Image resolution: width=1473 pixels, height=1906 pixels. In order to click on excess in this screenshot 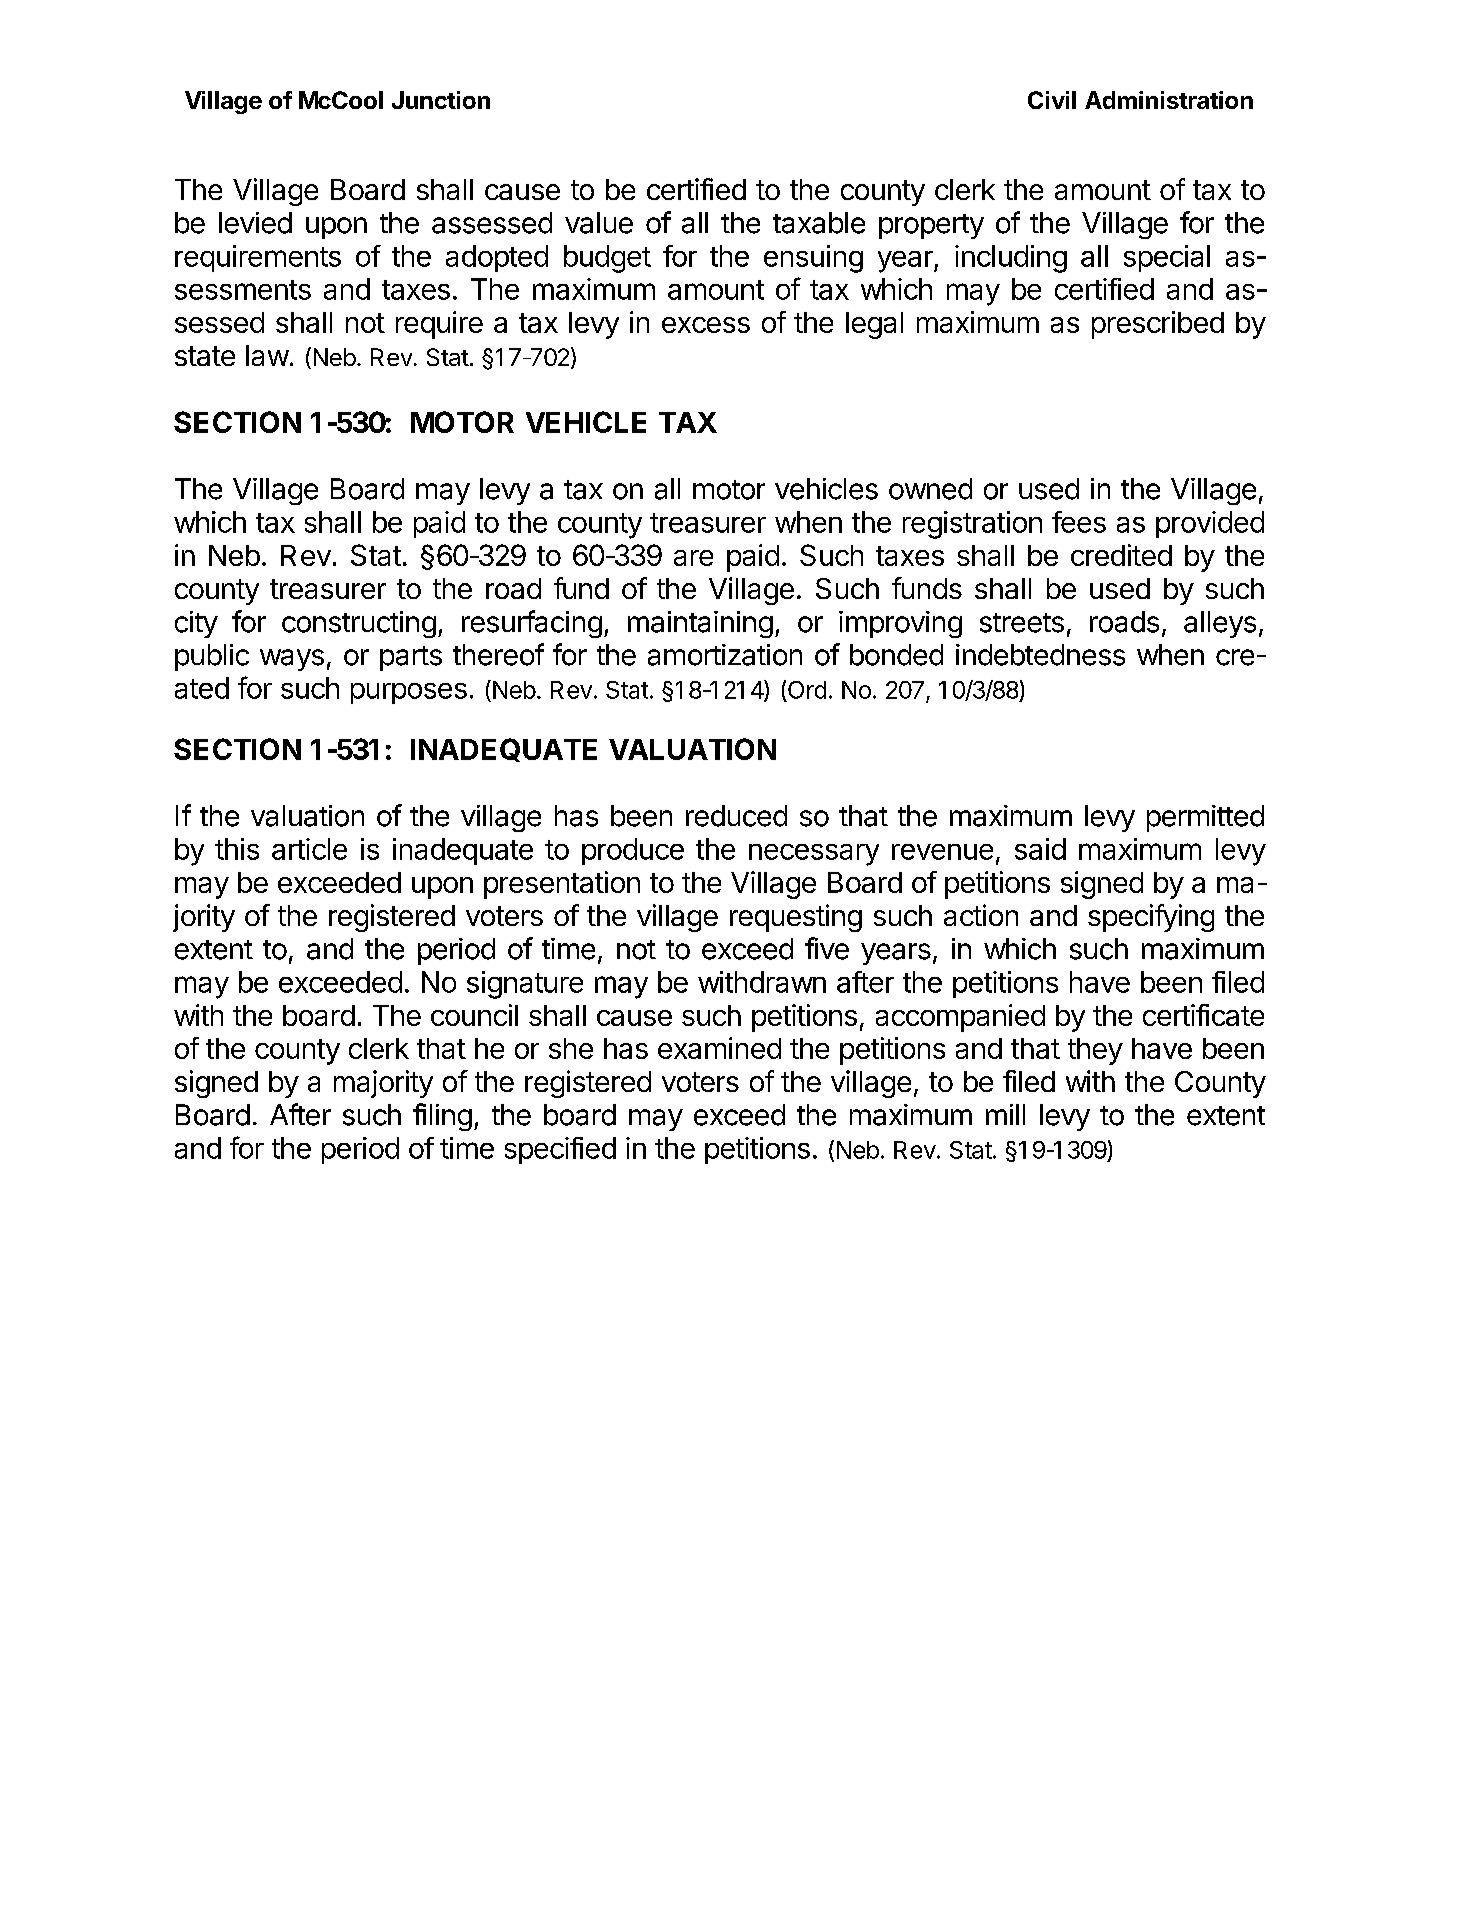, I will do `click(706, 325)`.
